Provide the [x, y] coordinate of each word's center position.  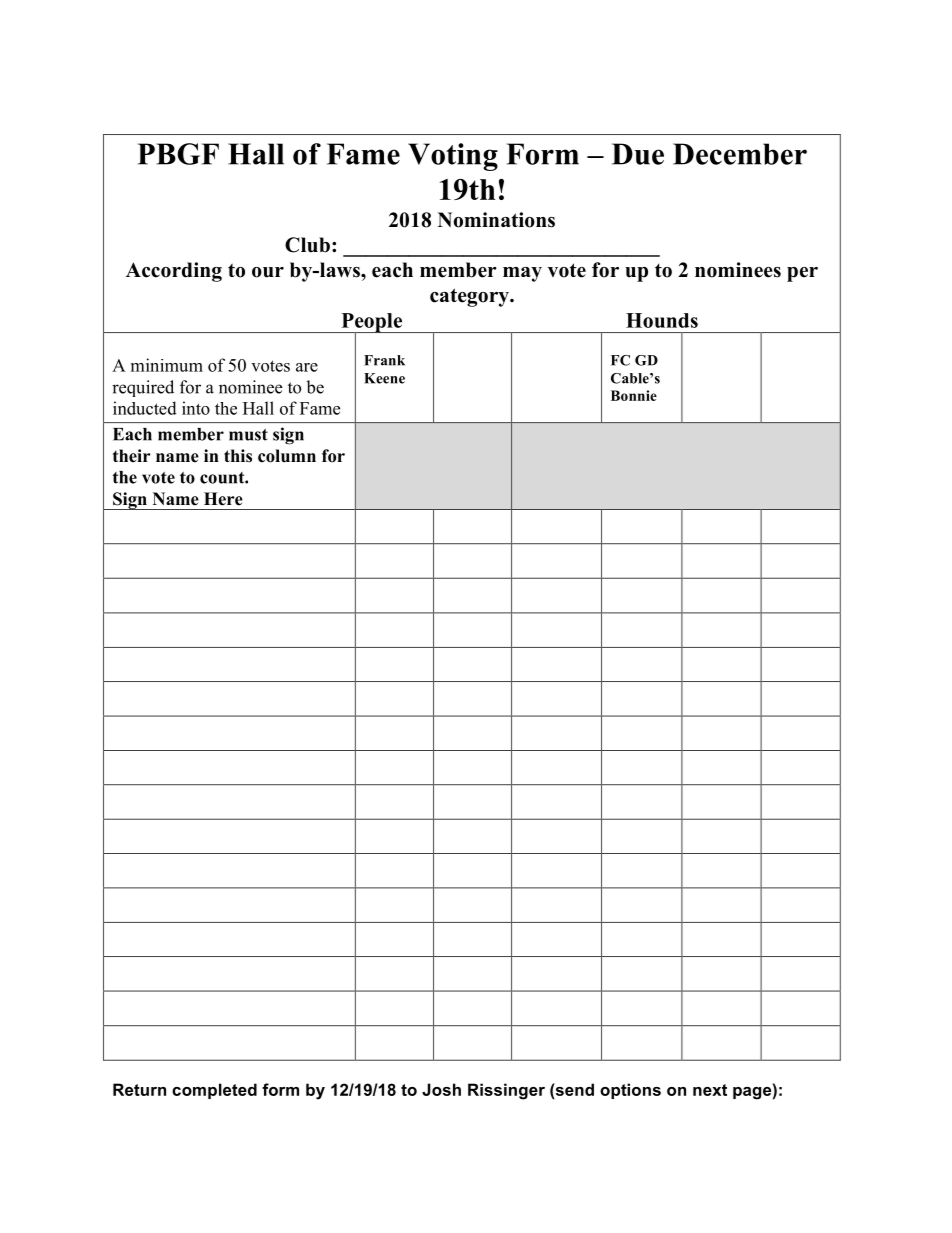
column [287, 456]
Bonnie [634, 395]
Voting [453, 157]
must [248, 435]
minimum [167, 365]
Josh [441, 1089]
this [238, 456]
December [740, 154]
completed [214, 1091]
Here [223, 499]
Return [139, 1089]
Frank [384, 360]
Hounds [662, 320]
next [710, 1090]
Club [307, 245]
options [630, 1091]
